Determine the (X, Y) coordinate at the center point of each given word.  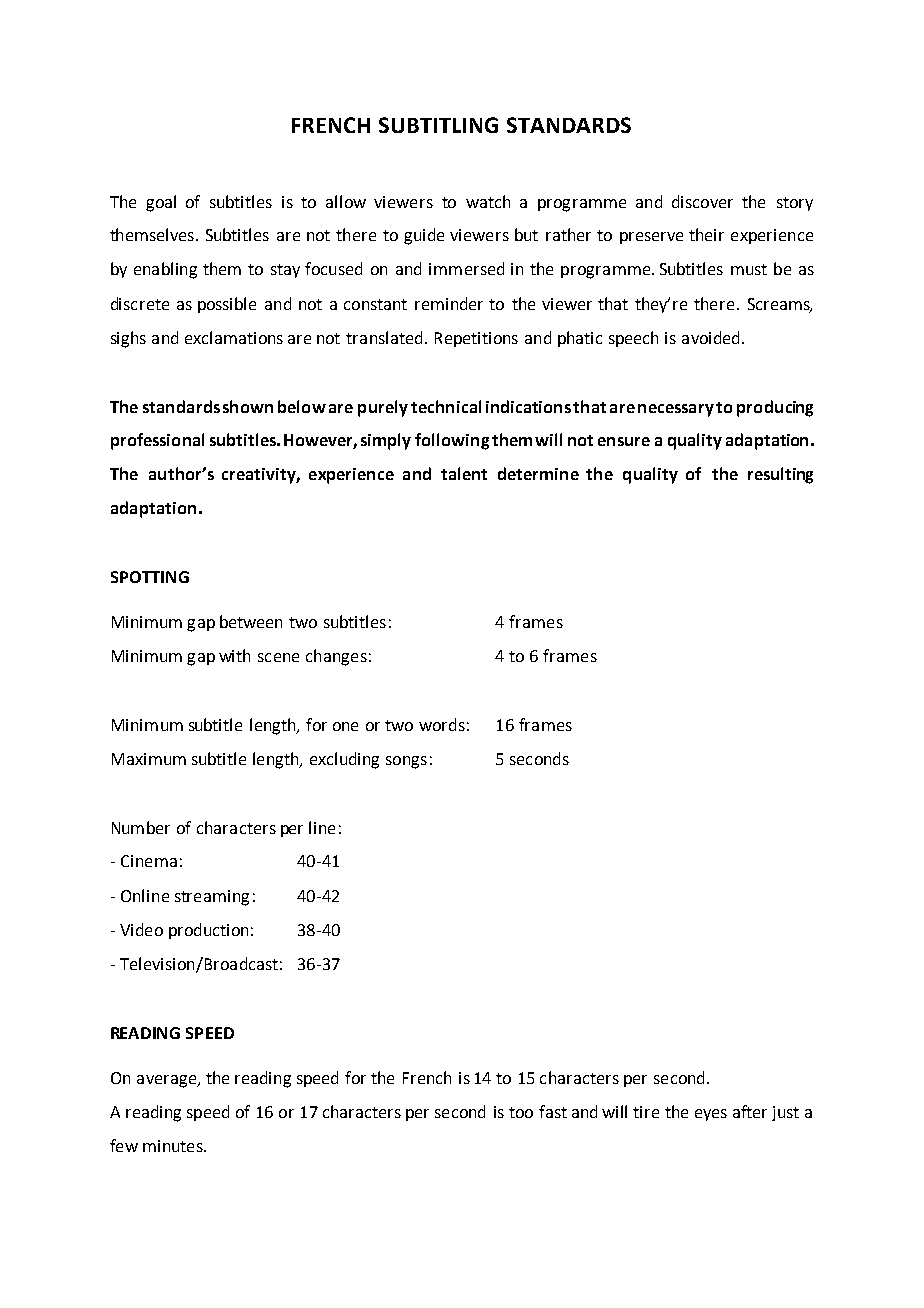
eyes (711, 1115)
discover (702, 201)
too (521, 1112)
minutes (174, 1146)
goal (161, 203)
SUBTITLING (438, 125)
